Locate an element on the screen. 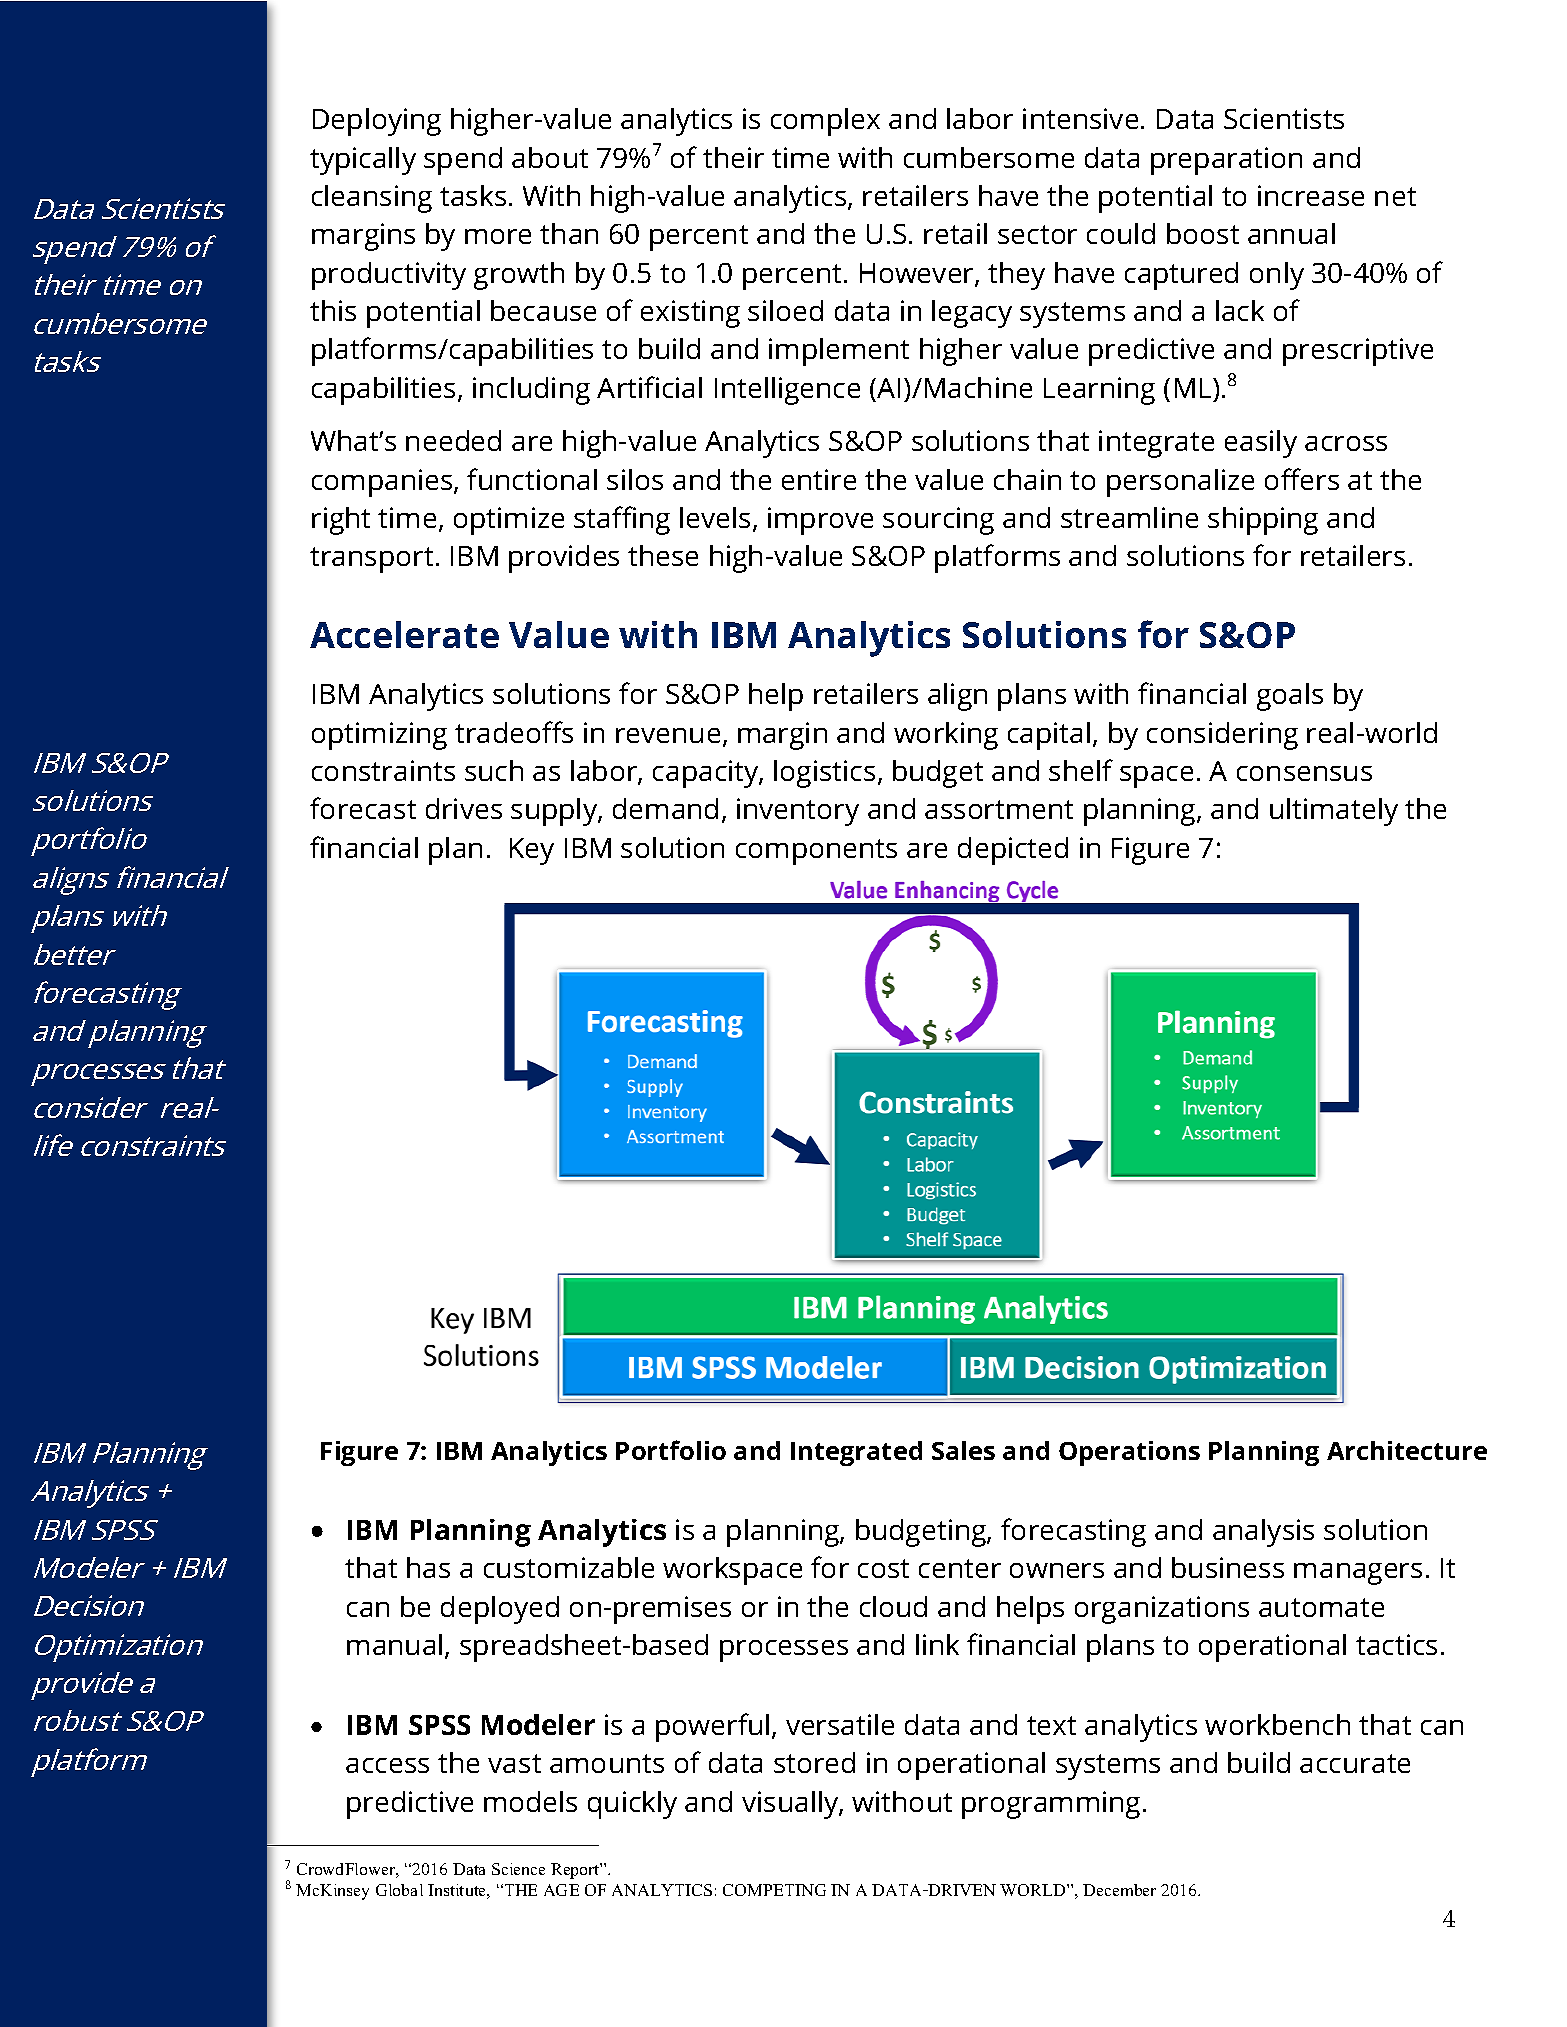  Key is located at coordinates (532, 851).
